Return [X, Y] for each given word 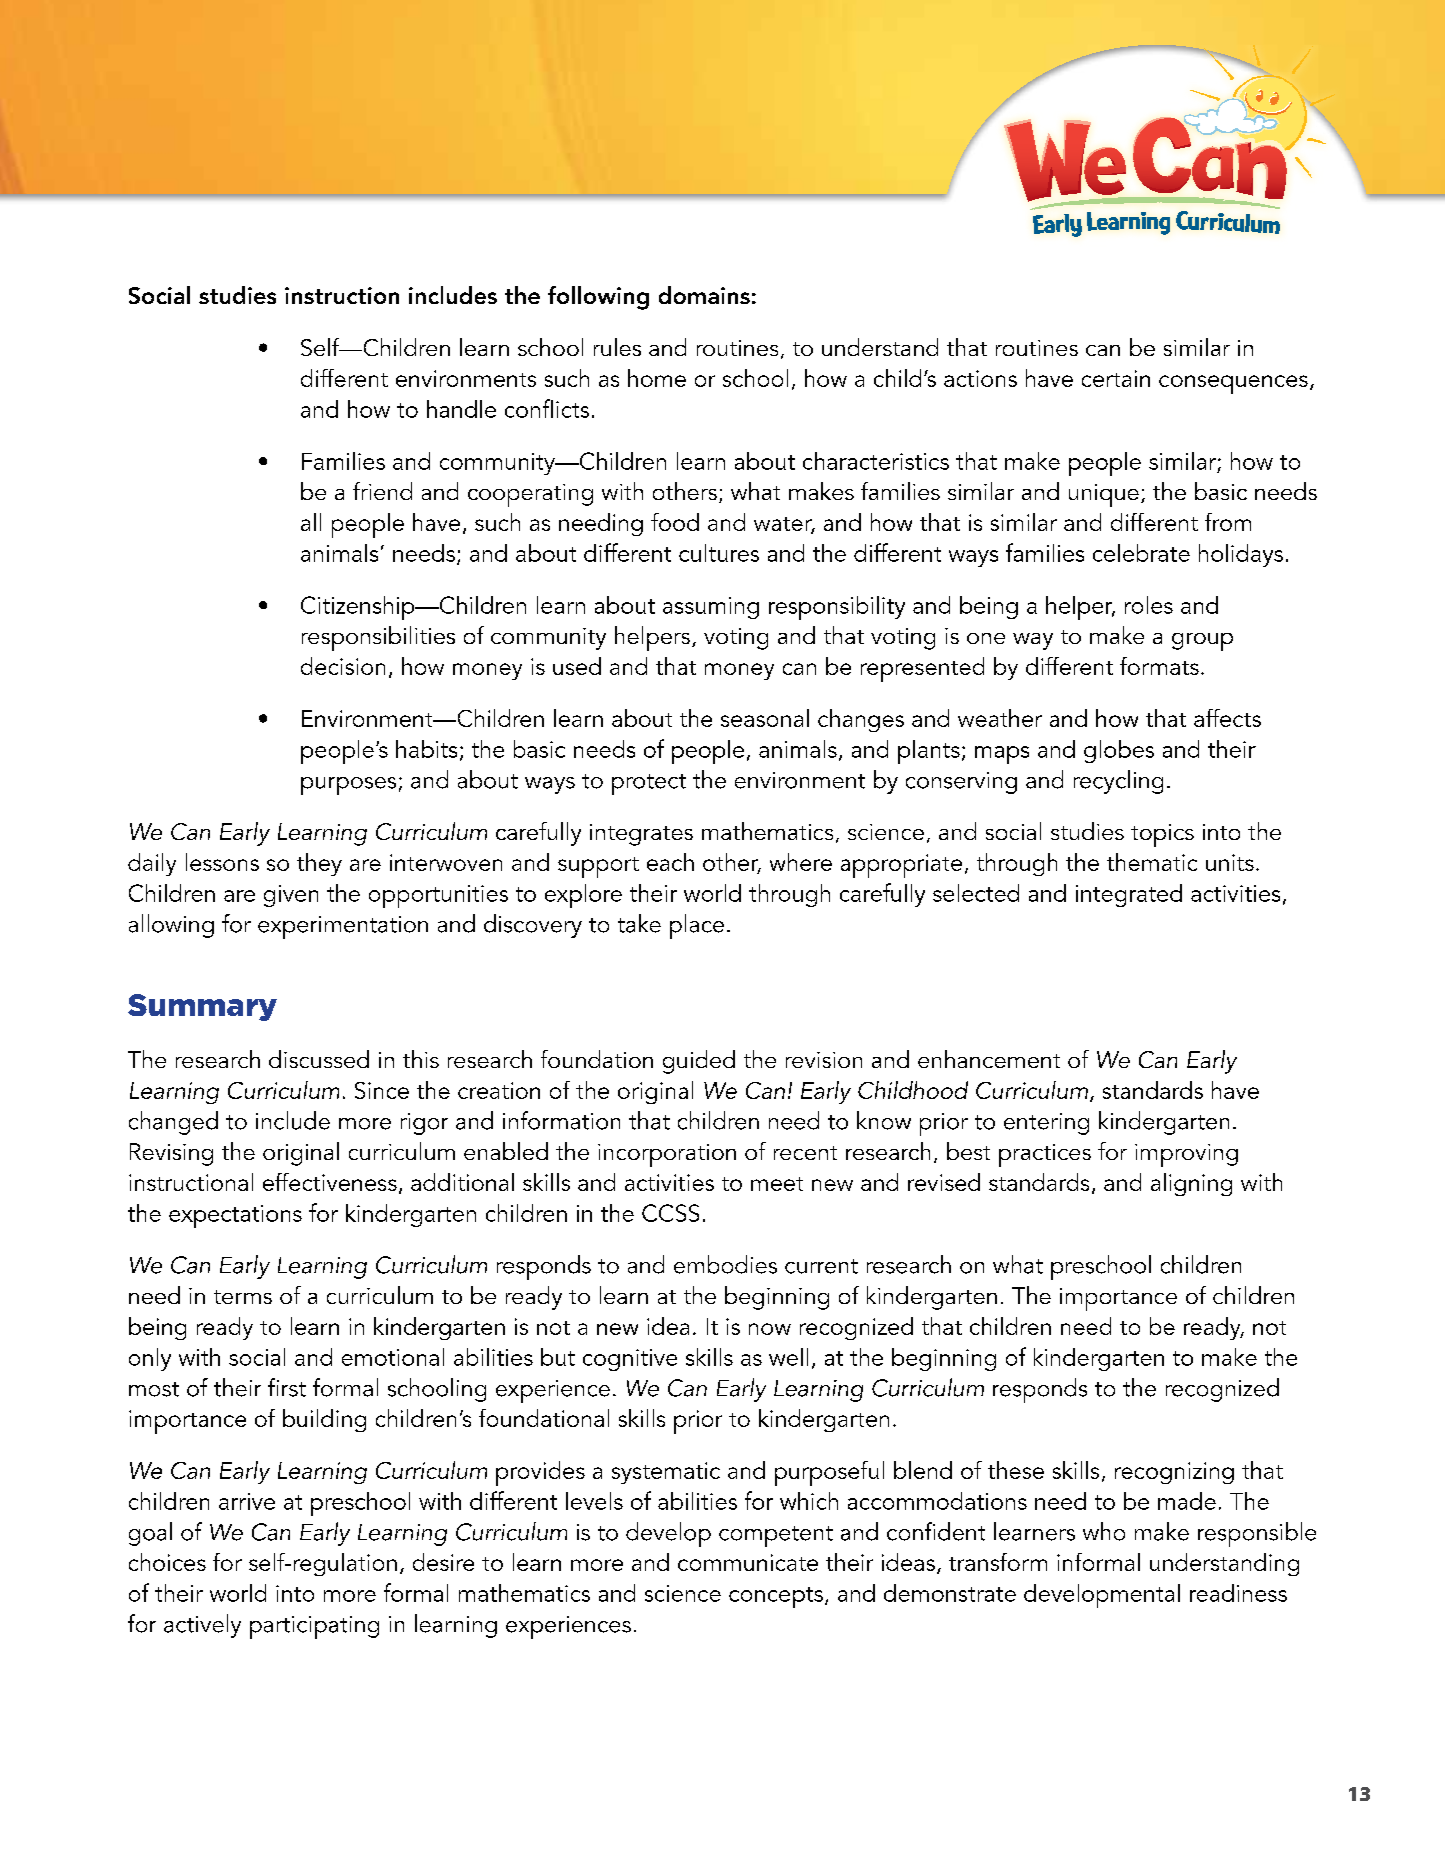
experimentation [343, 927]
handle [461, 409]
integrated [1129, 895]
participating [314, 1627]
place [697, 926]
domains [704, 295]
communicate [748, 1562]
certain [1116, 378]
